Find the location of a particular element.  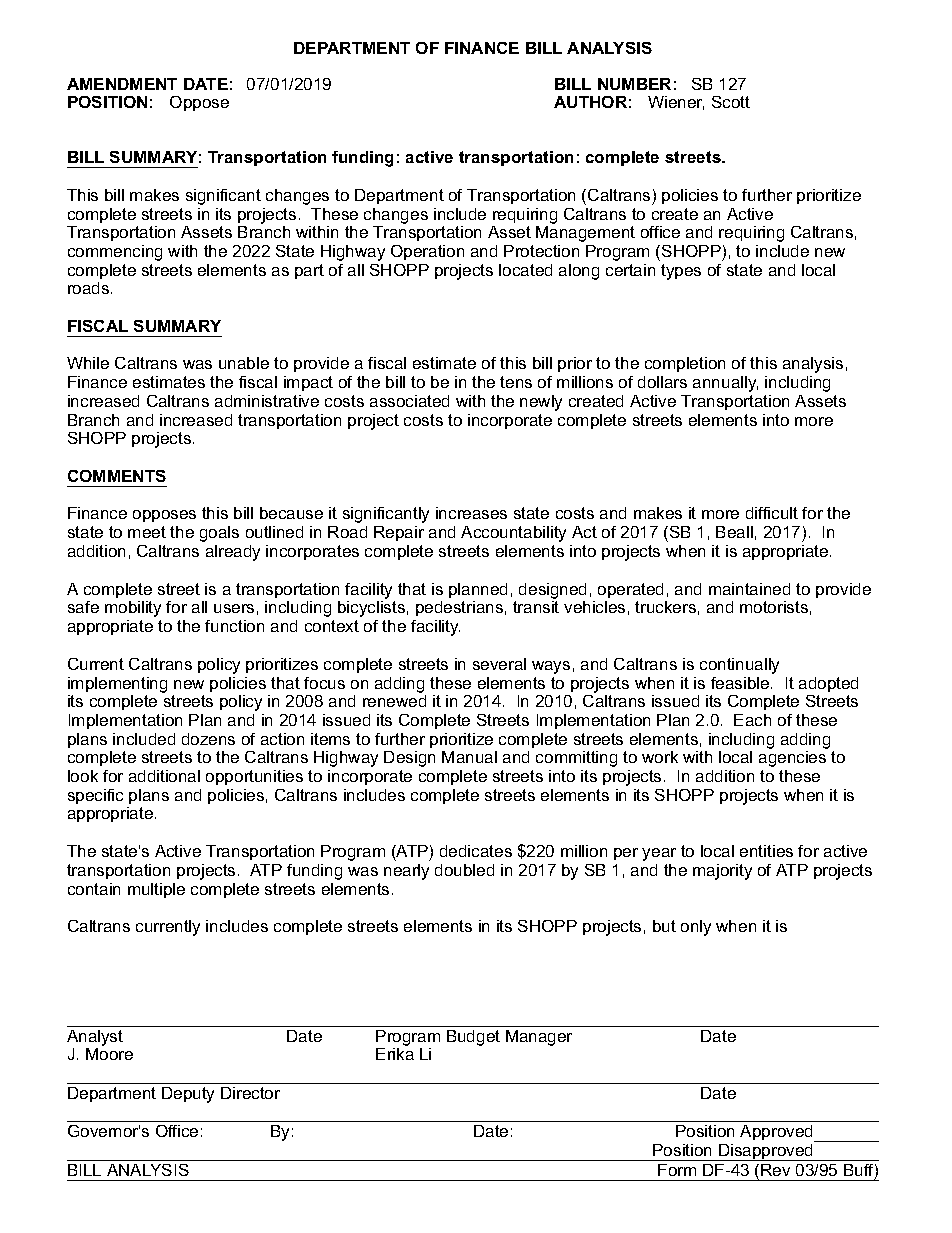

specific is located at coordinates (95, 796).
